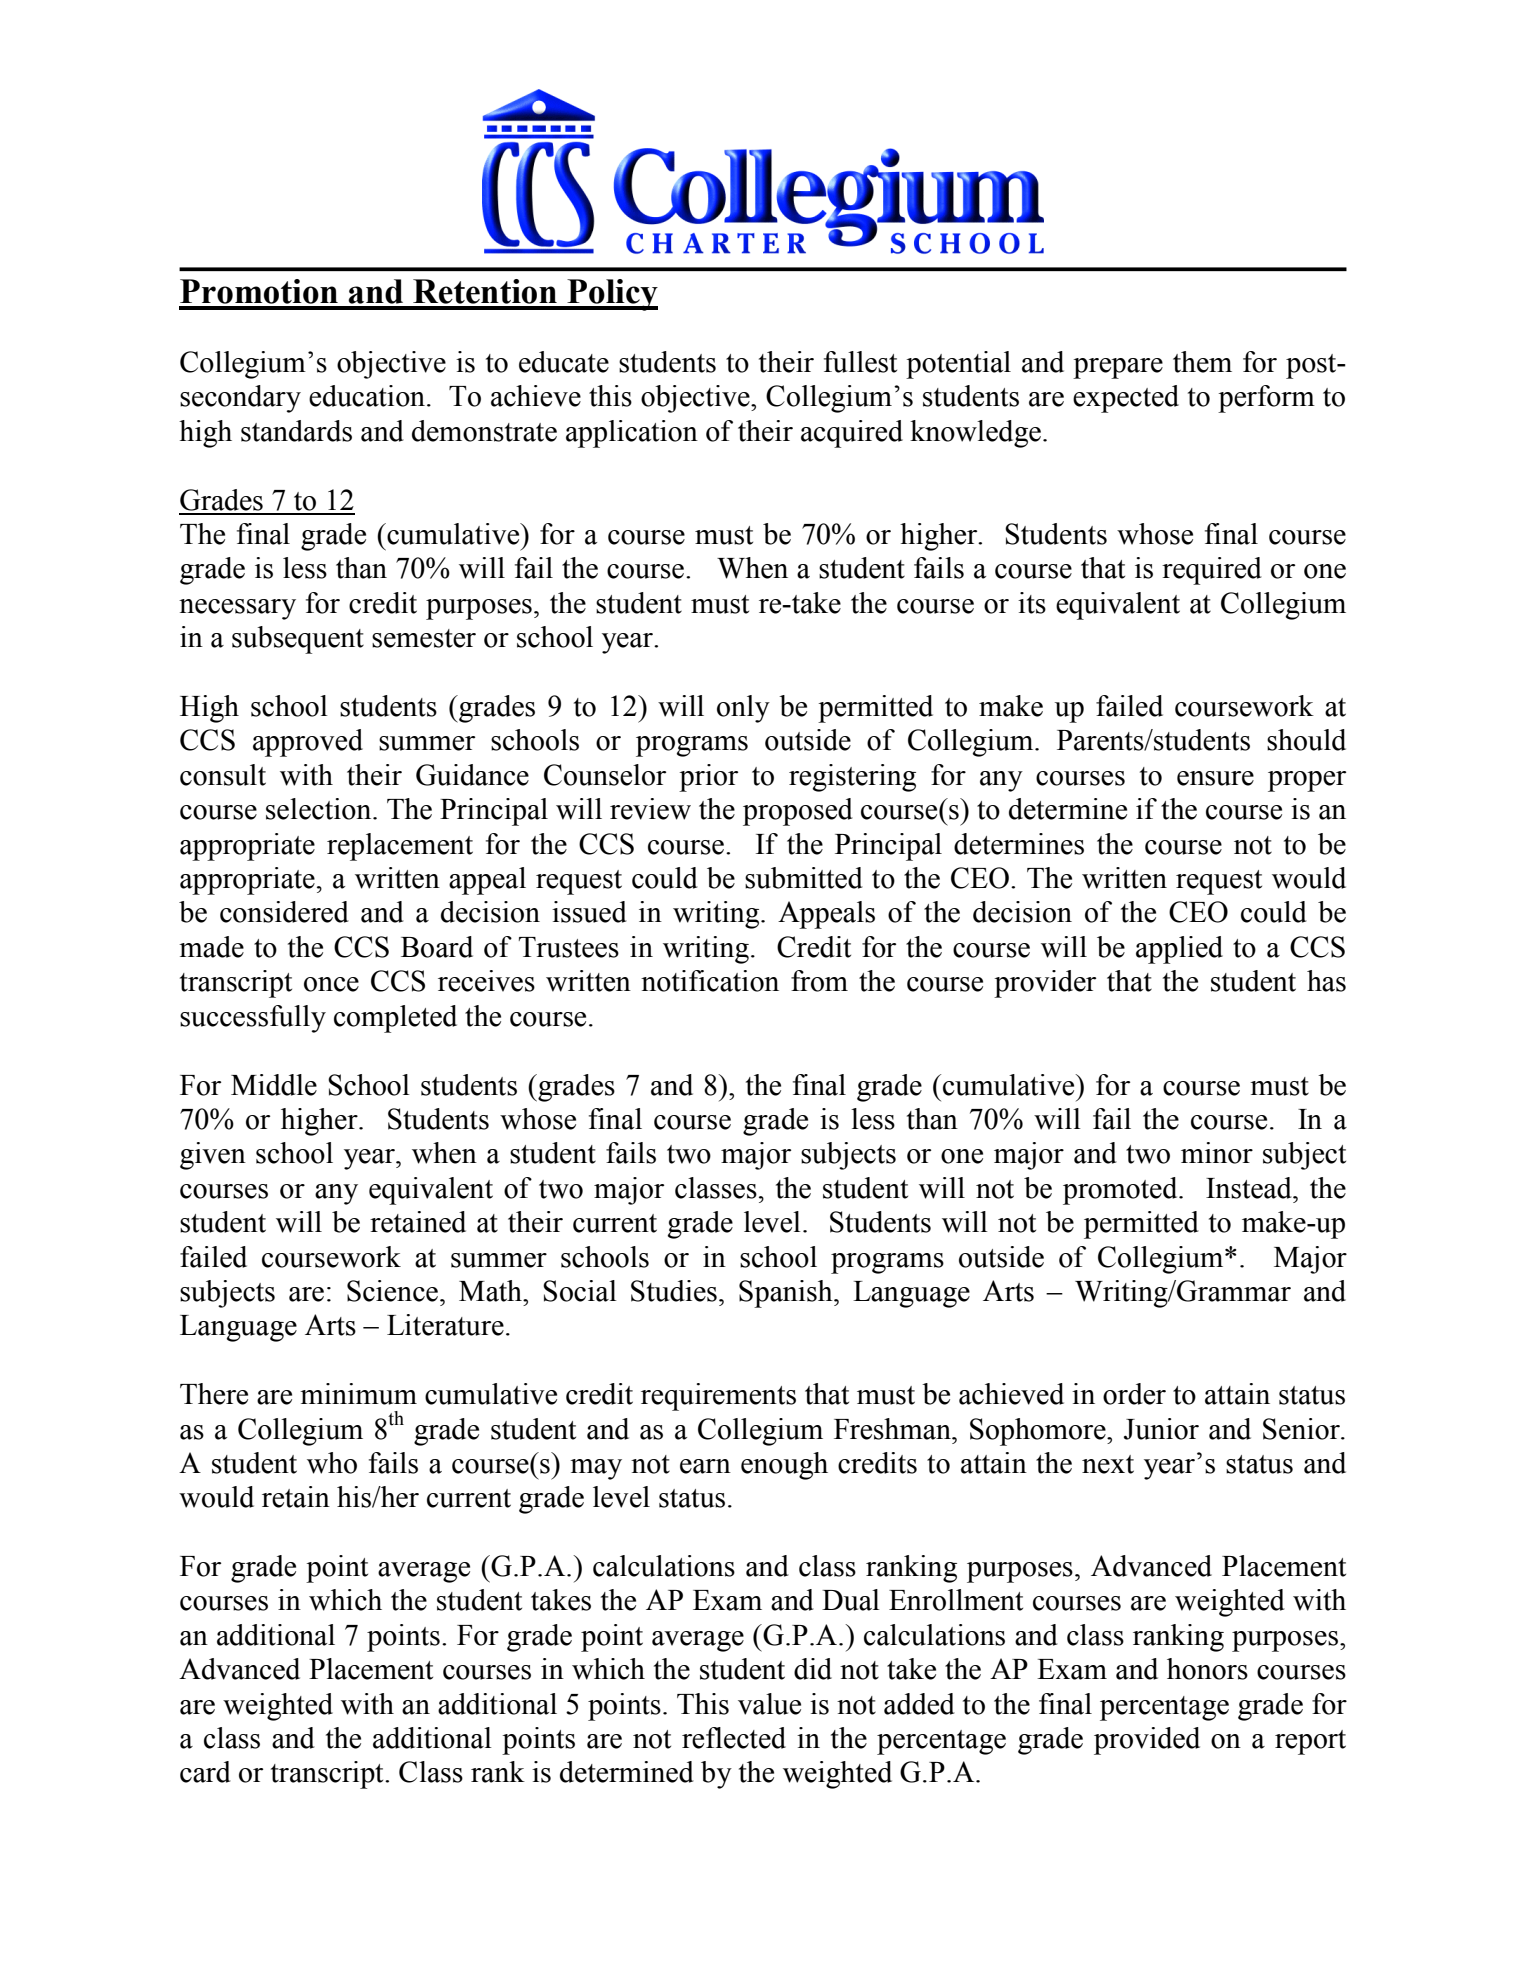  Describe the element at coordinates (860, 362) in the screenshot. I see `fullest` at that location.
